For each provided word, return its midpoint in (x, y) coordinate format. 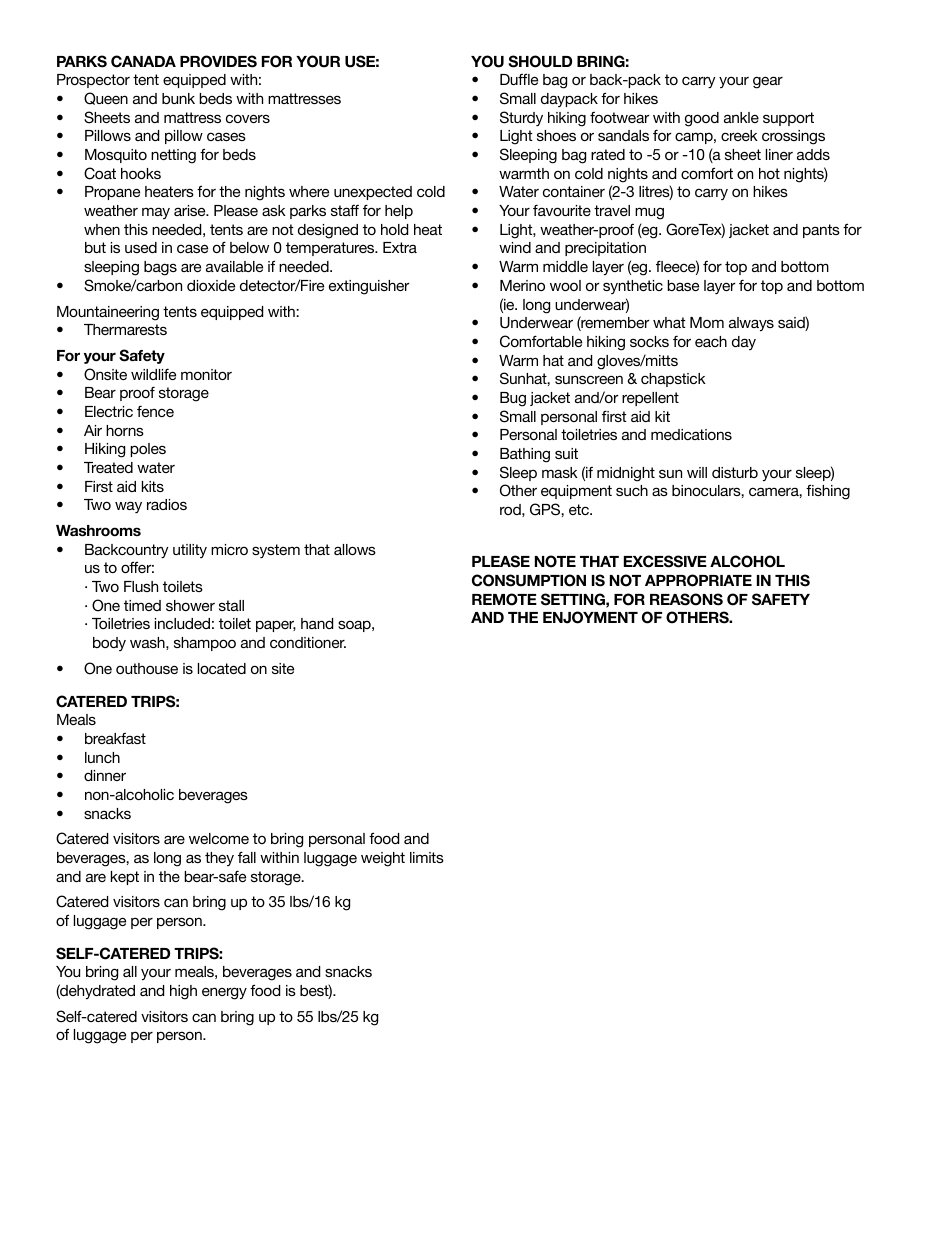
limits (427, 857)
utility (190, 551)
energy (224, 993)
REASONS (686, 599)
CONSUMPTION (529, 580)
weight (383, 859)
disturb (735, 472)
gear (768, 82)
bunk (178, 98)
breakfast (115, 738)
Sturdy (521, 118)
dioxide (211, 285)
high (183, 992)
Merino (522, 285)
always (751, 324)
